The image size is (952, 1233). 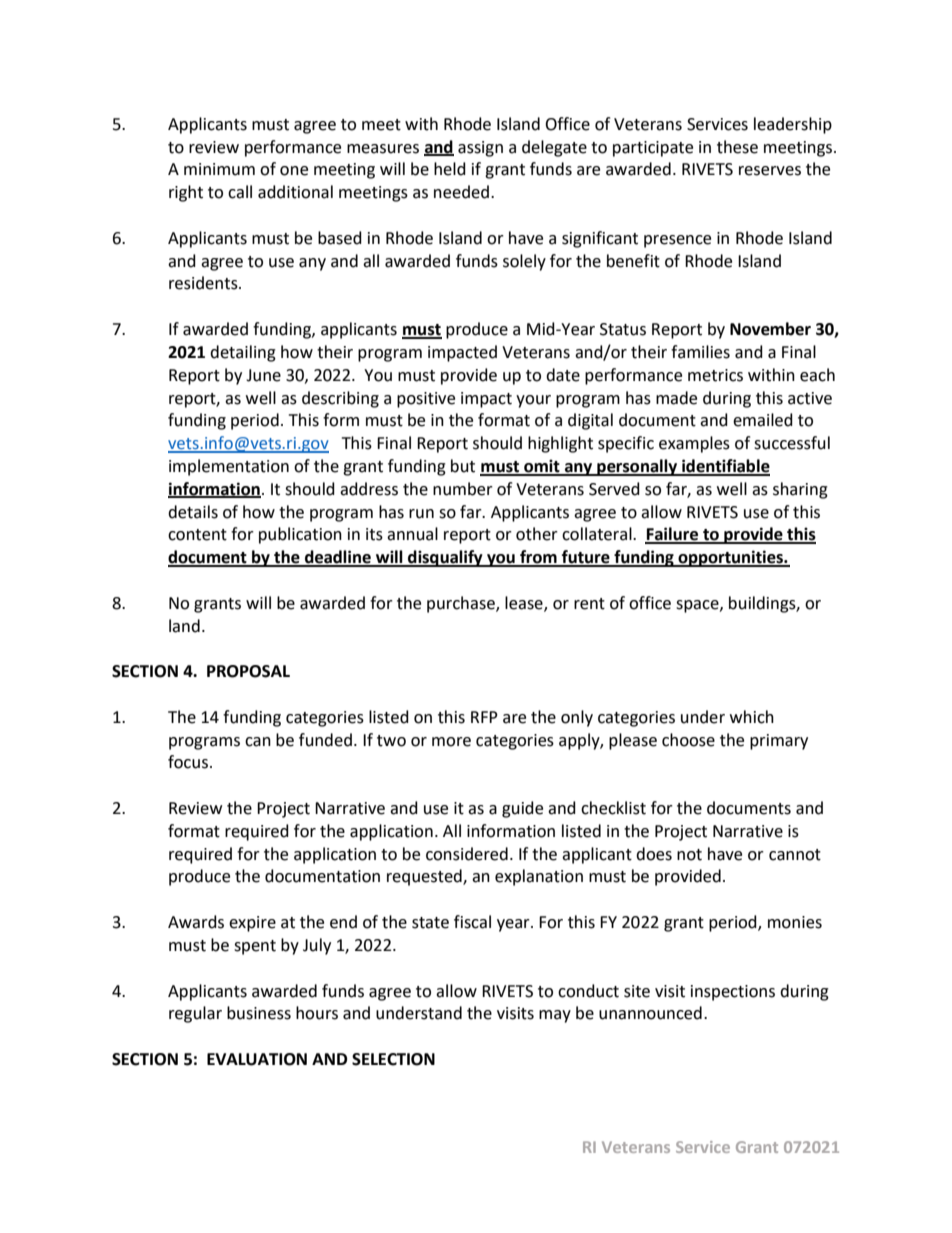 What do you see at coordinates (480, 149) in the screenshot?
I see `assign` at bounding box center [480, 149].
